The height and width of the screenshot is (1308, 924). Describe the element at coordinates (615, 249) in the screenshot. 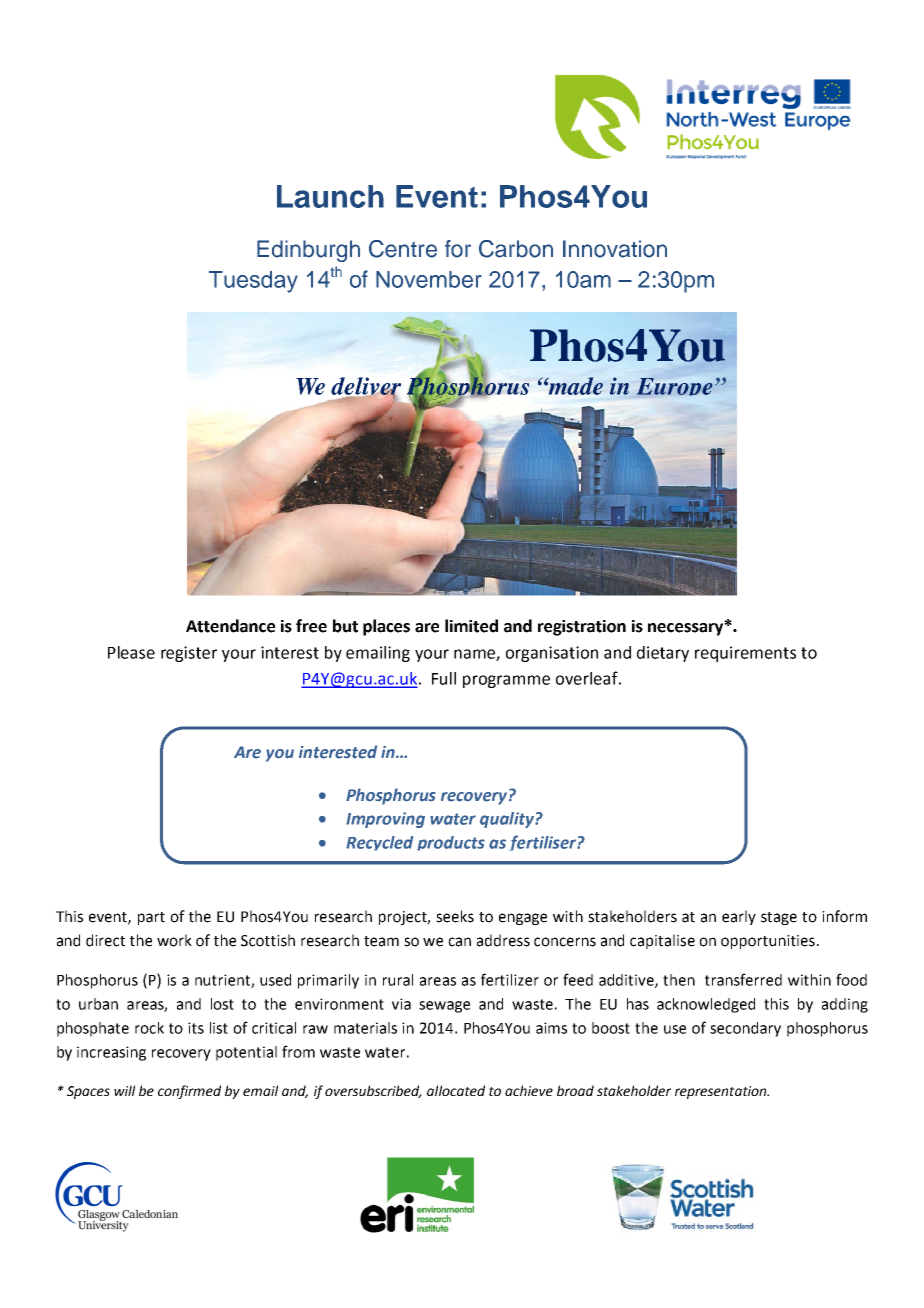

I see `Innovation` at that location.
